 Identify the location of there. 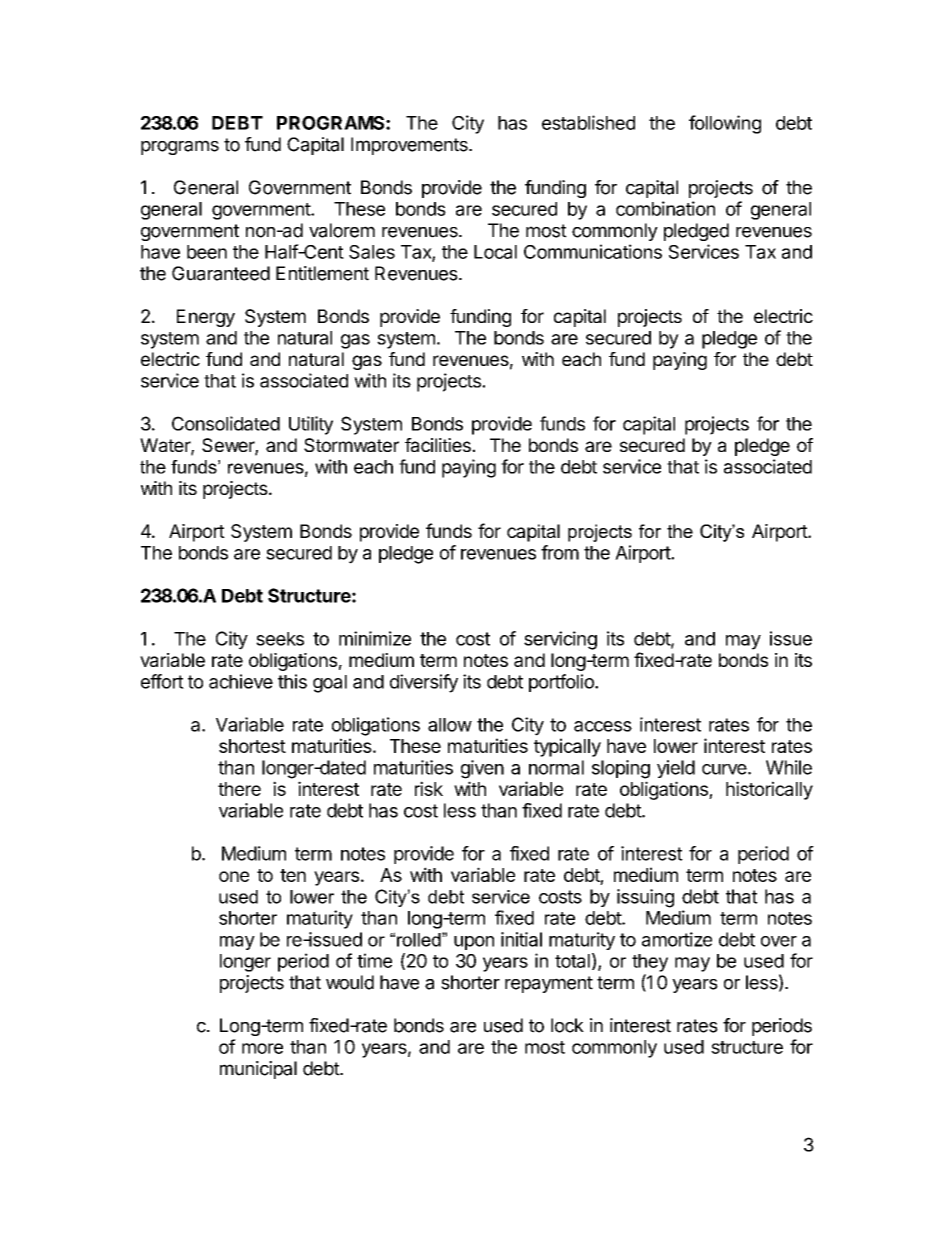
(239, 789).
